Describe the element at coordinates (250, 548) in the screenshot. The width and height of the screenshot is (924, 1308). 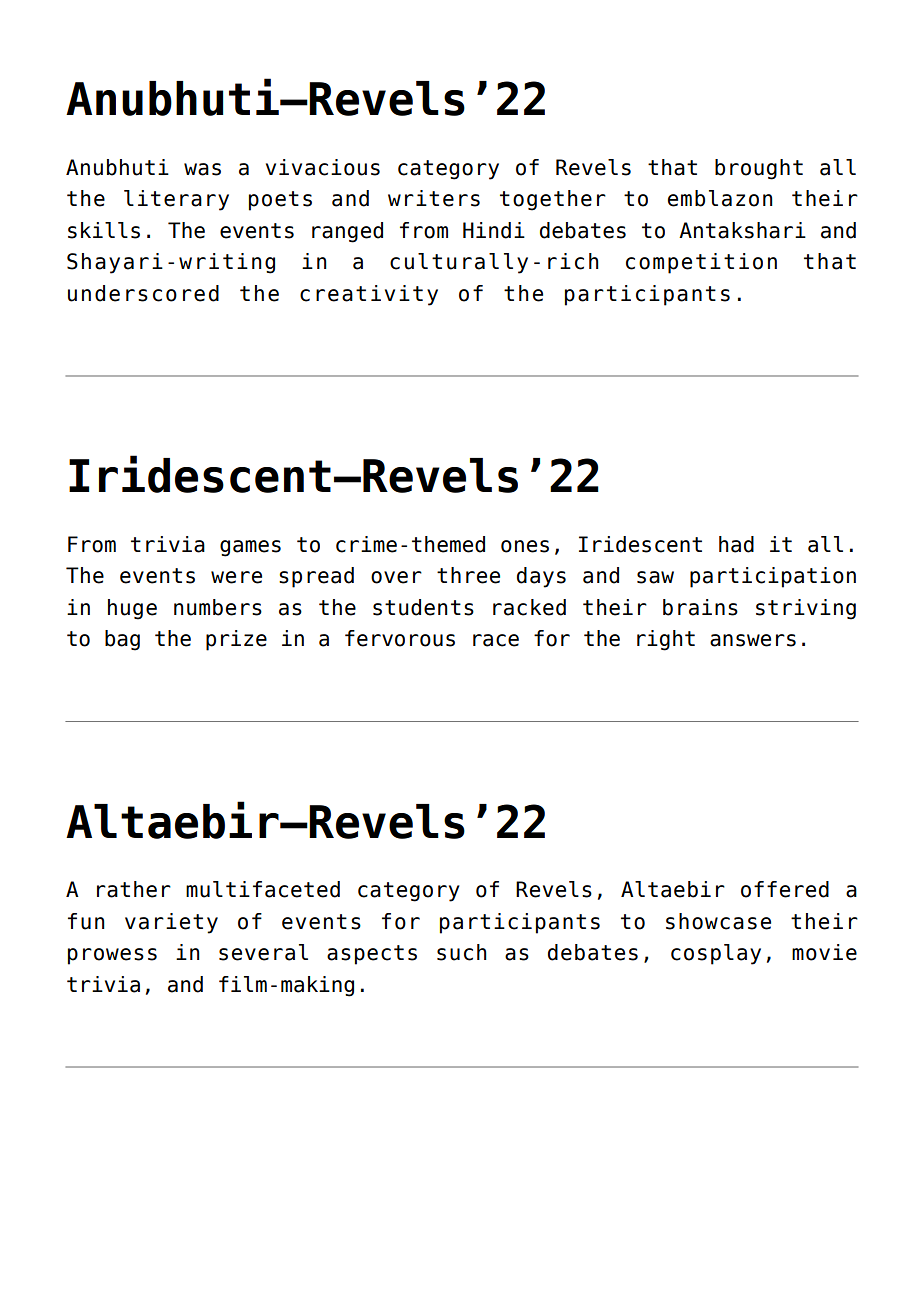
I see `games` at that location.
